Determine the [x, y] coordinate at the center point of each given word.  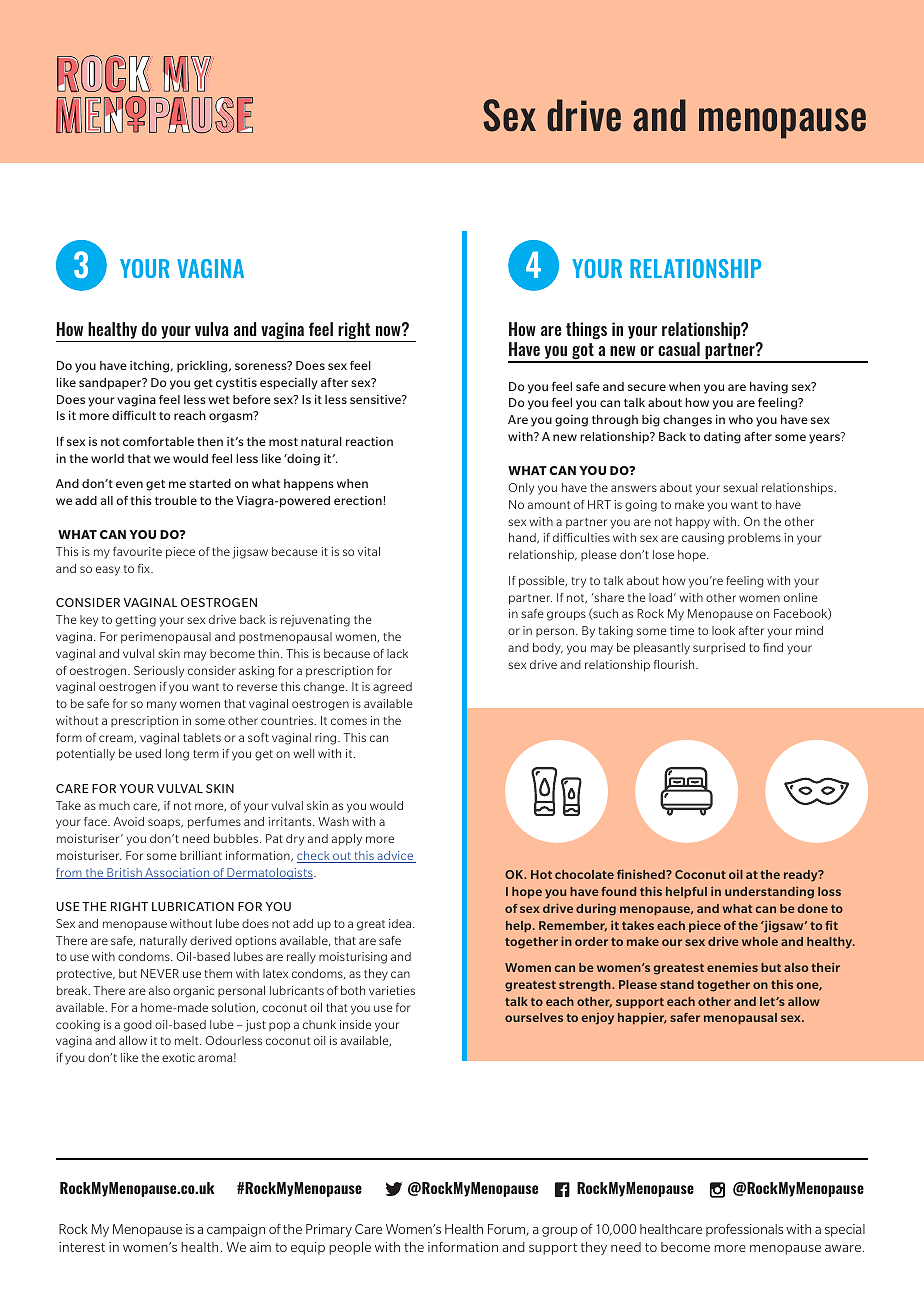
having [769, 388]
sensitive [376, 399]
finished [642, 874]
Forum [507, 1230]
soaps [165, 824]
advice [395, 857]
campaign [236, 1230]
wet [219, 400]
